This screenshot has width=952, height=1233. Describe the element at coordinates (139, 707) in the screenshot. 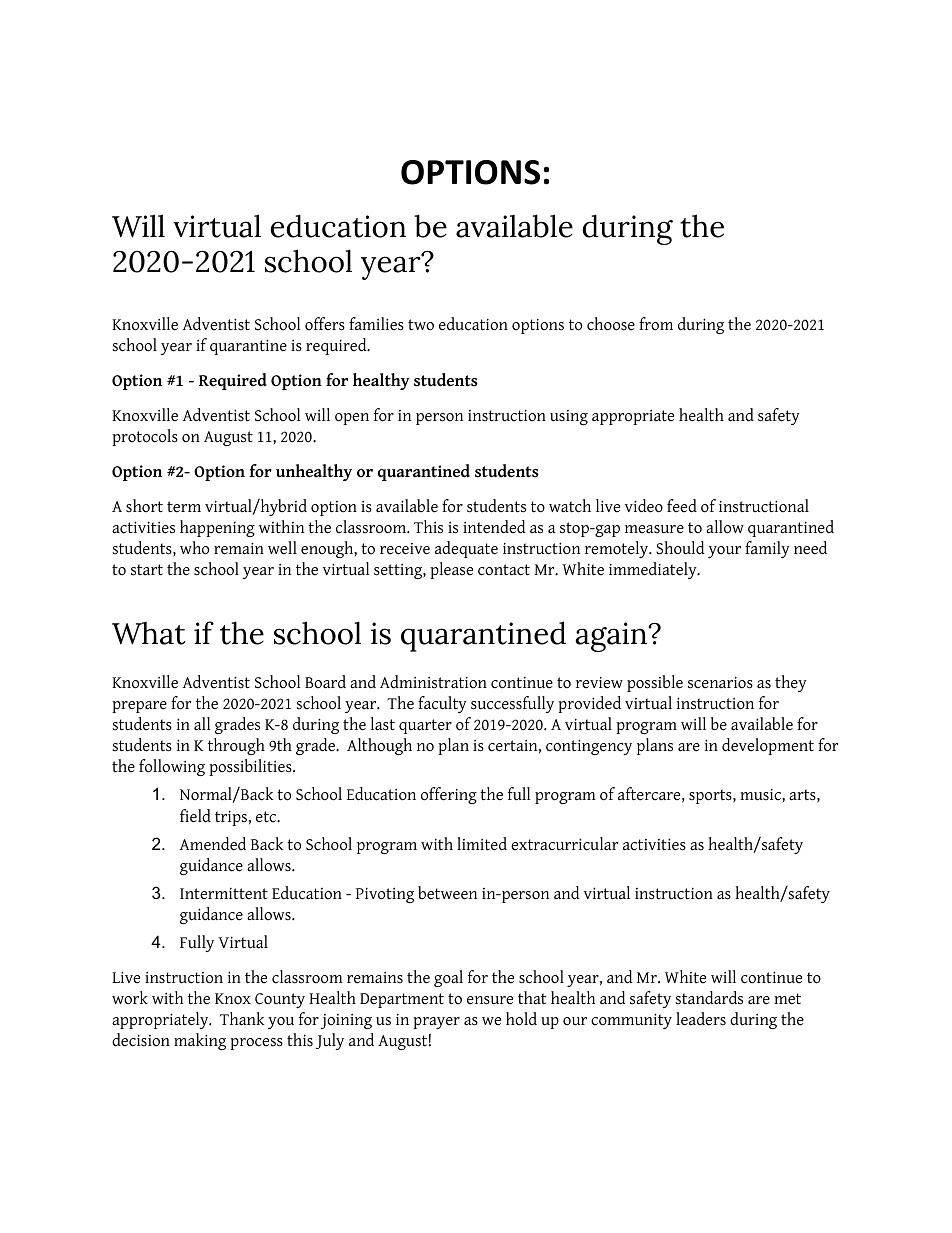

I see `prepare` at that location.
